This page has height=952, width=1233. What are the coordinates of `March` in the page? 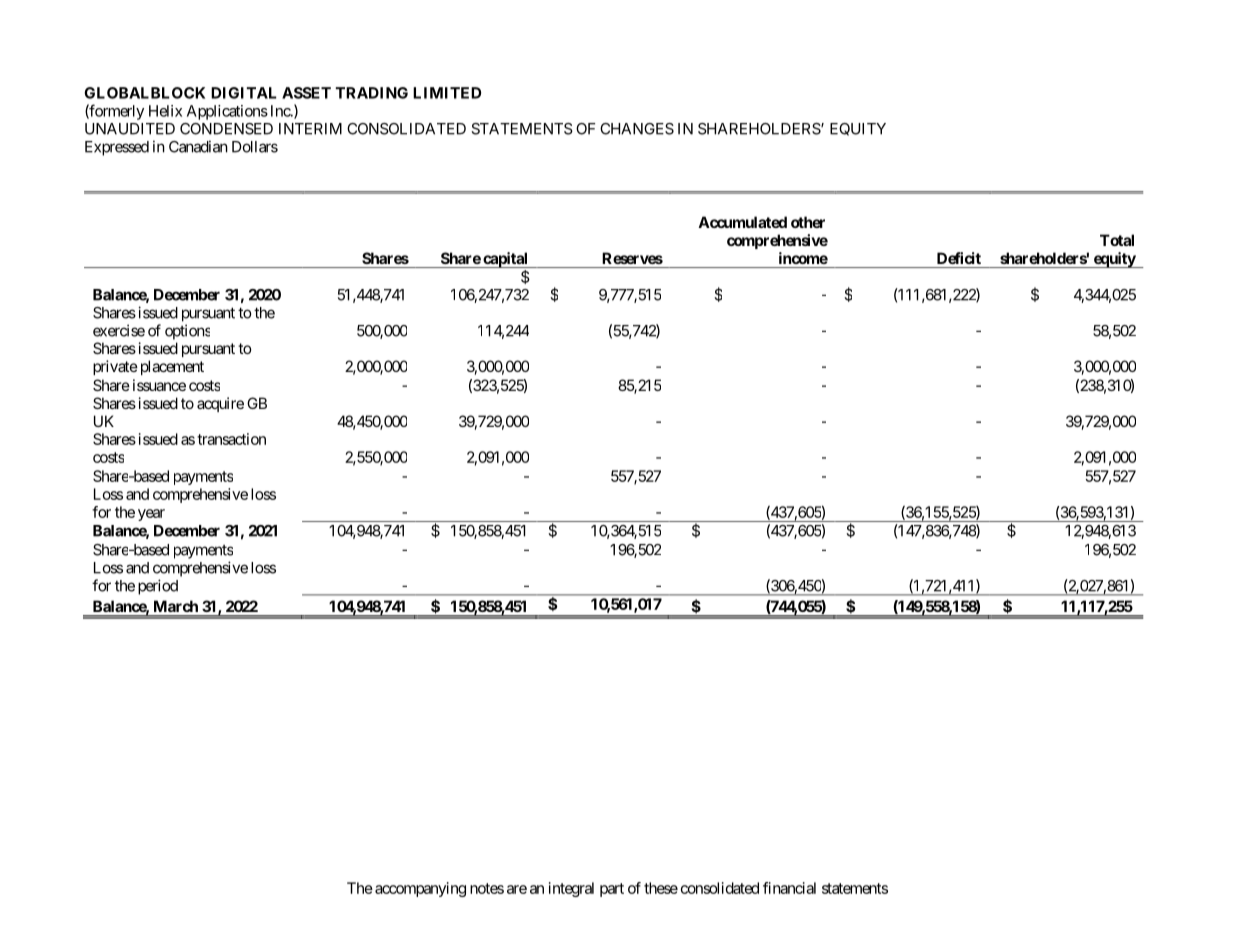 It's located at (176, 606).
